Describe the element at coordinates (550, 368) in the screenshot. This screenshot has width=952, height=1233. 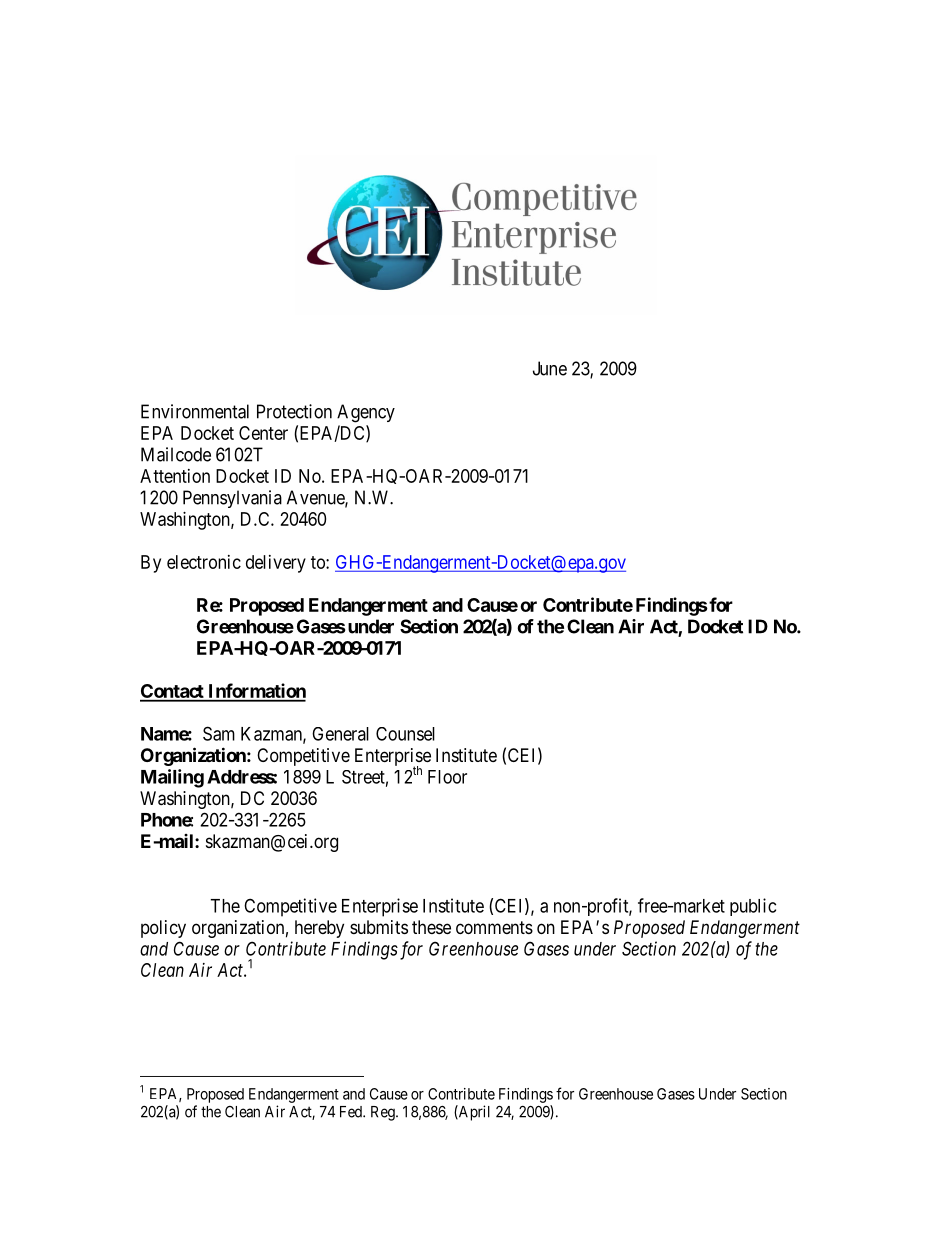
I see `June` at that location.
